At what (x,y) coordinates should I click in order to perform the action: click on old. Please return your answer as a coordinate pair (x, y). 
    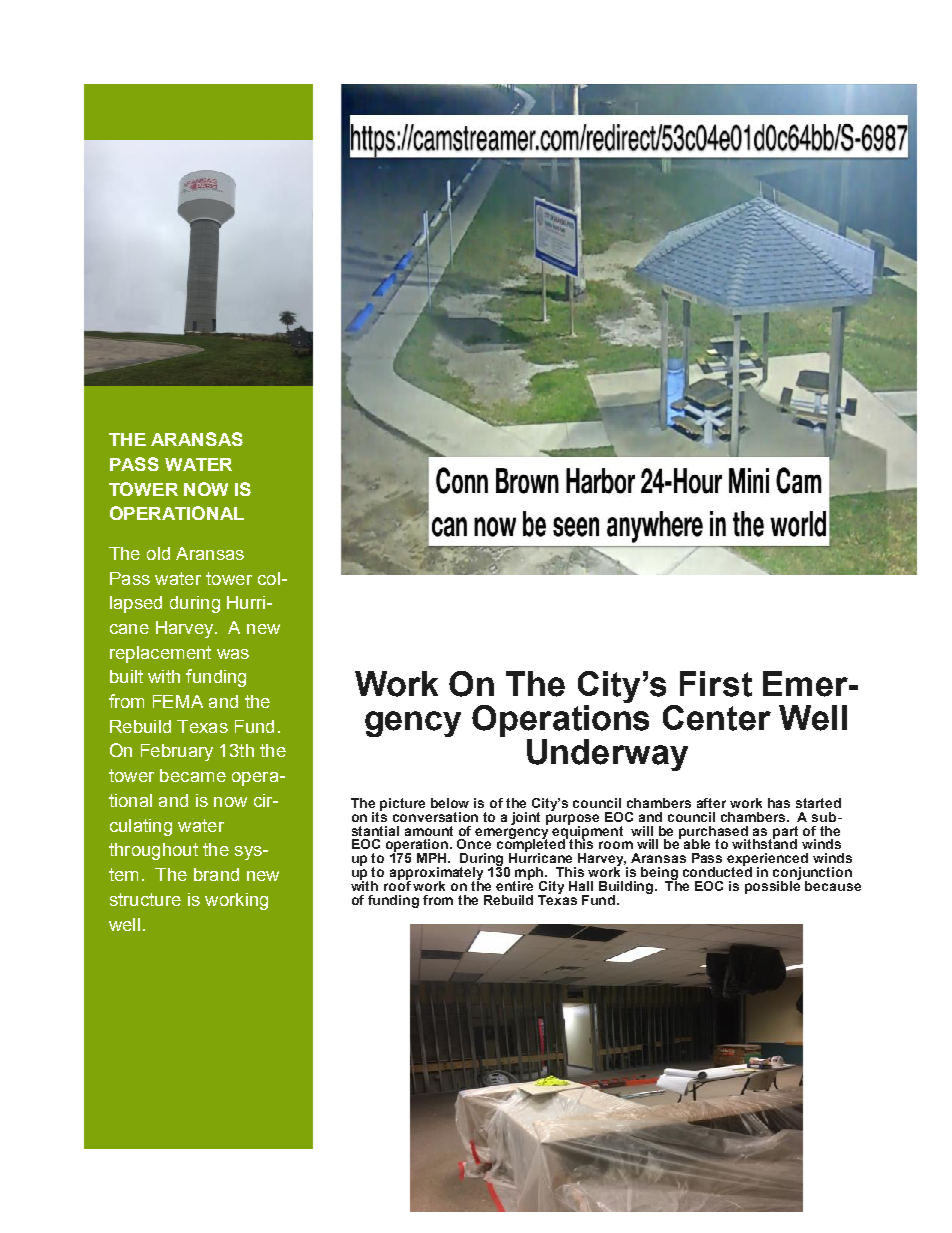
    Looking at the image, I should click on (158, 553).
